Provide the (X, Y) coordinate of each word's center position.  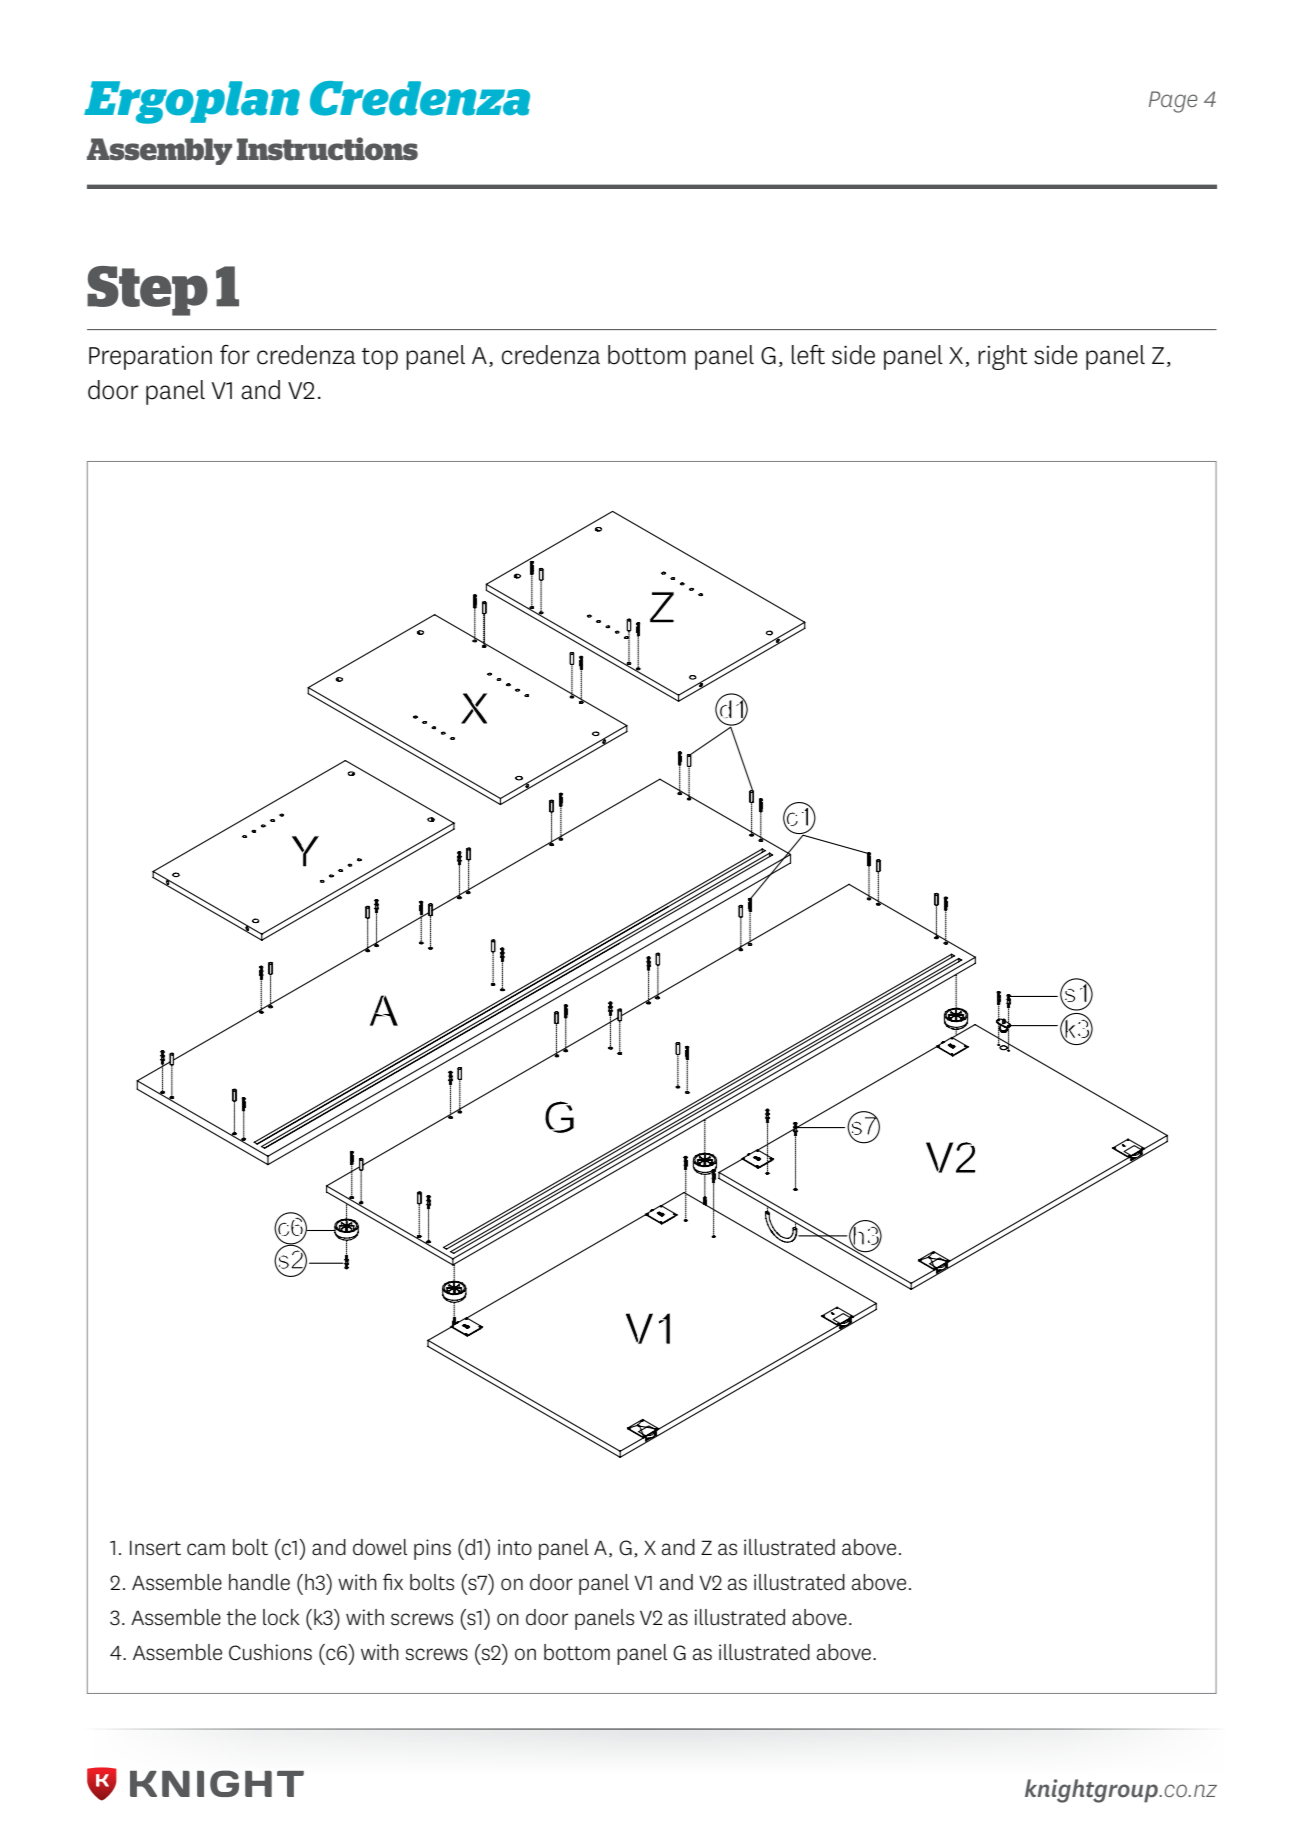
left (808, 355)
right (1002, 357)
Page (1173, 102)
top (380, 359)
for (235, 355)
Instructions (327, 149)
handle (259, 1582)
